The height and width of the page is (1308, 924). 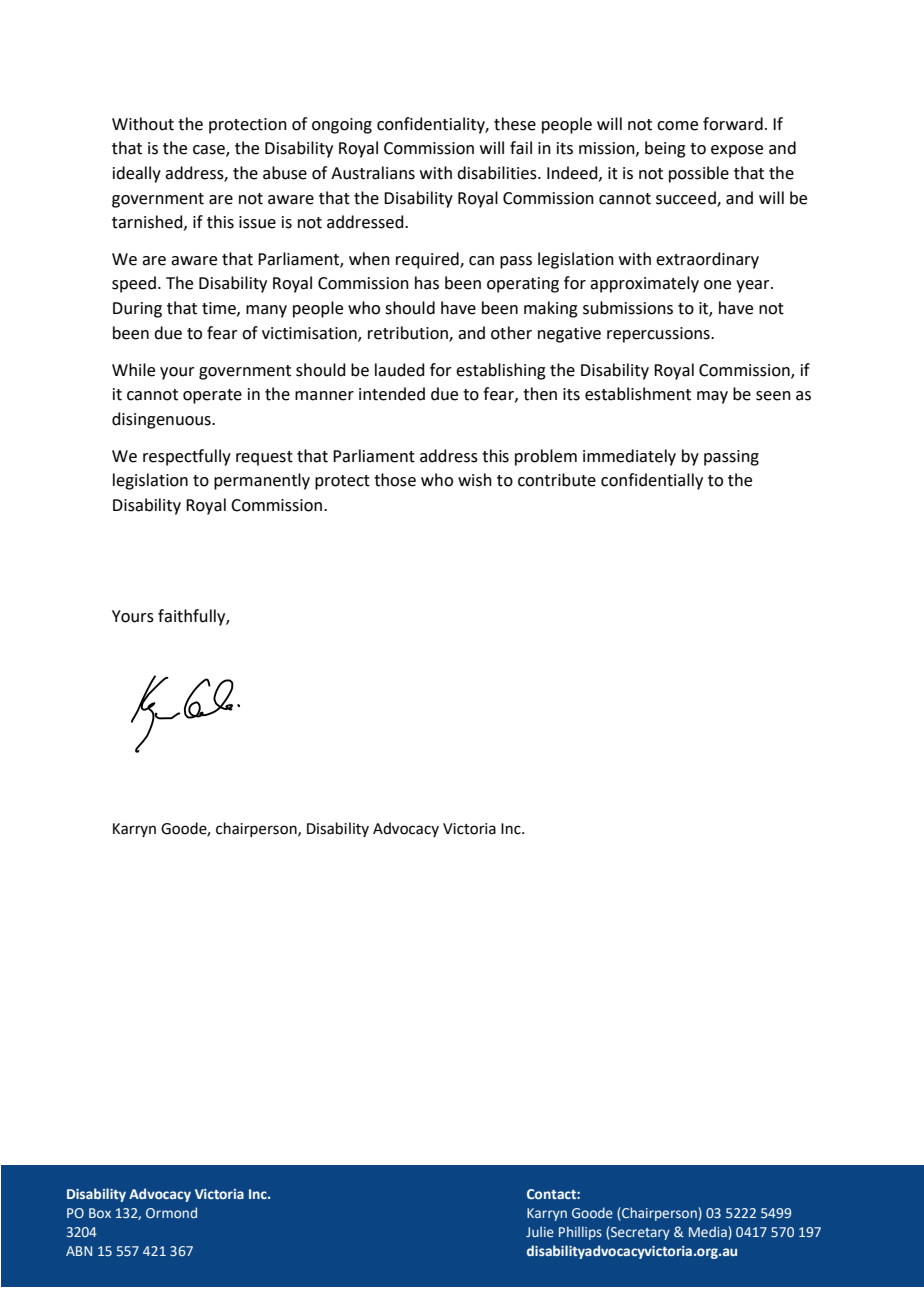 I want to click on Secretary, so click(x=639, y=1233).
